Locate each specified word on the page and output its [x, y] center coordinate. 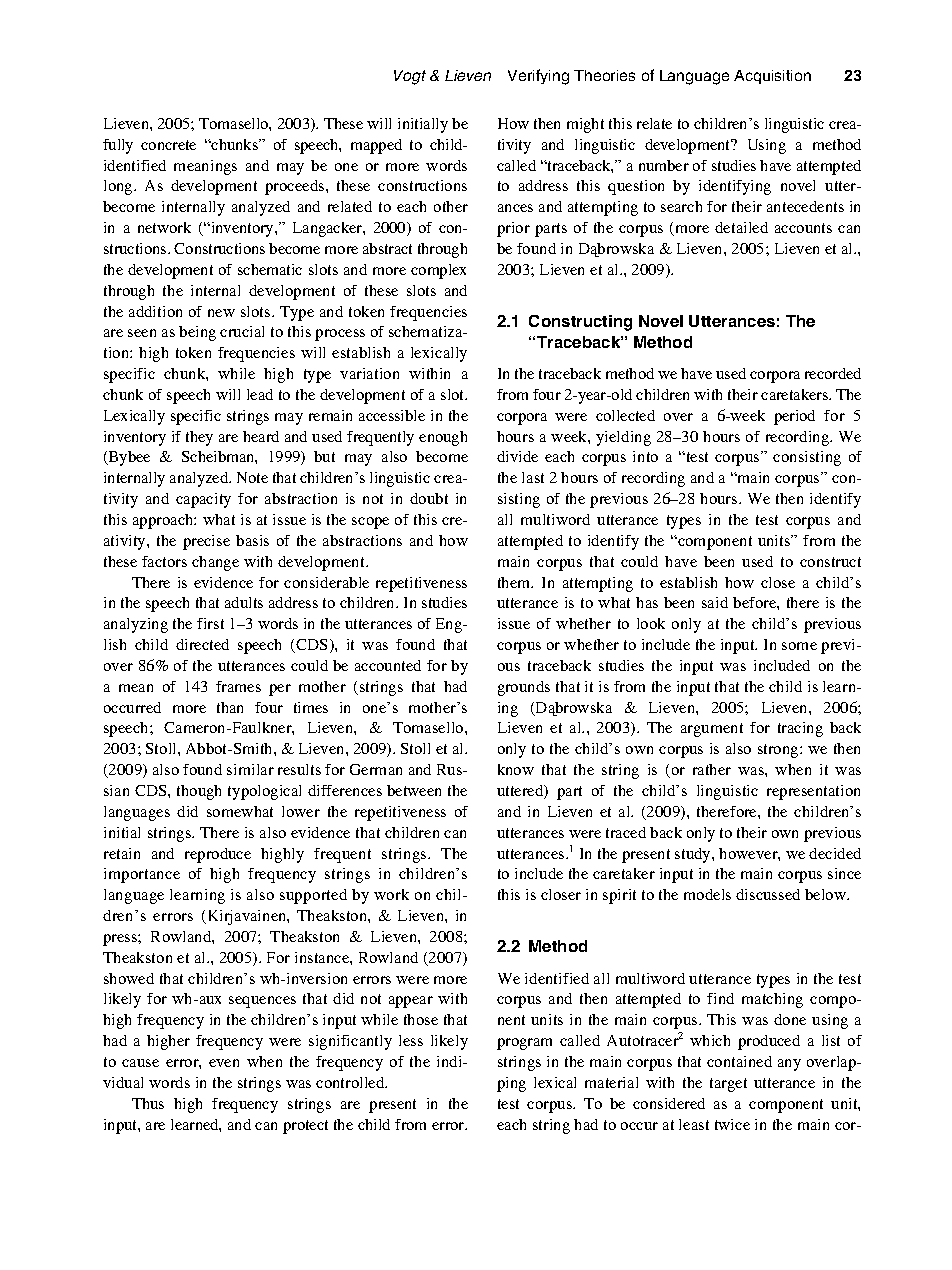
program [524, 1044]
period [794, 417]
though [199, 792]
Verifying [538, 77]
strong [779, 751]
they [199, 438]
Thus [148, 1103]
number [664, 165]
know [516, 769]
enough [443, 438]
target [728, 1085]
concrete [168, 145]
